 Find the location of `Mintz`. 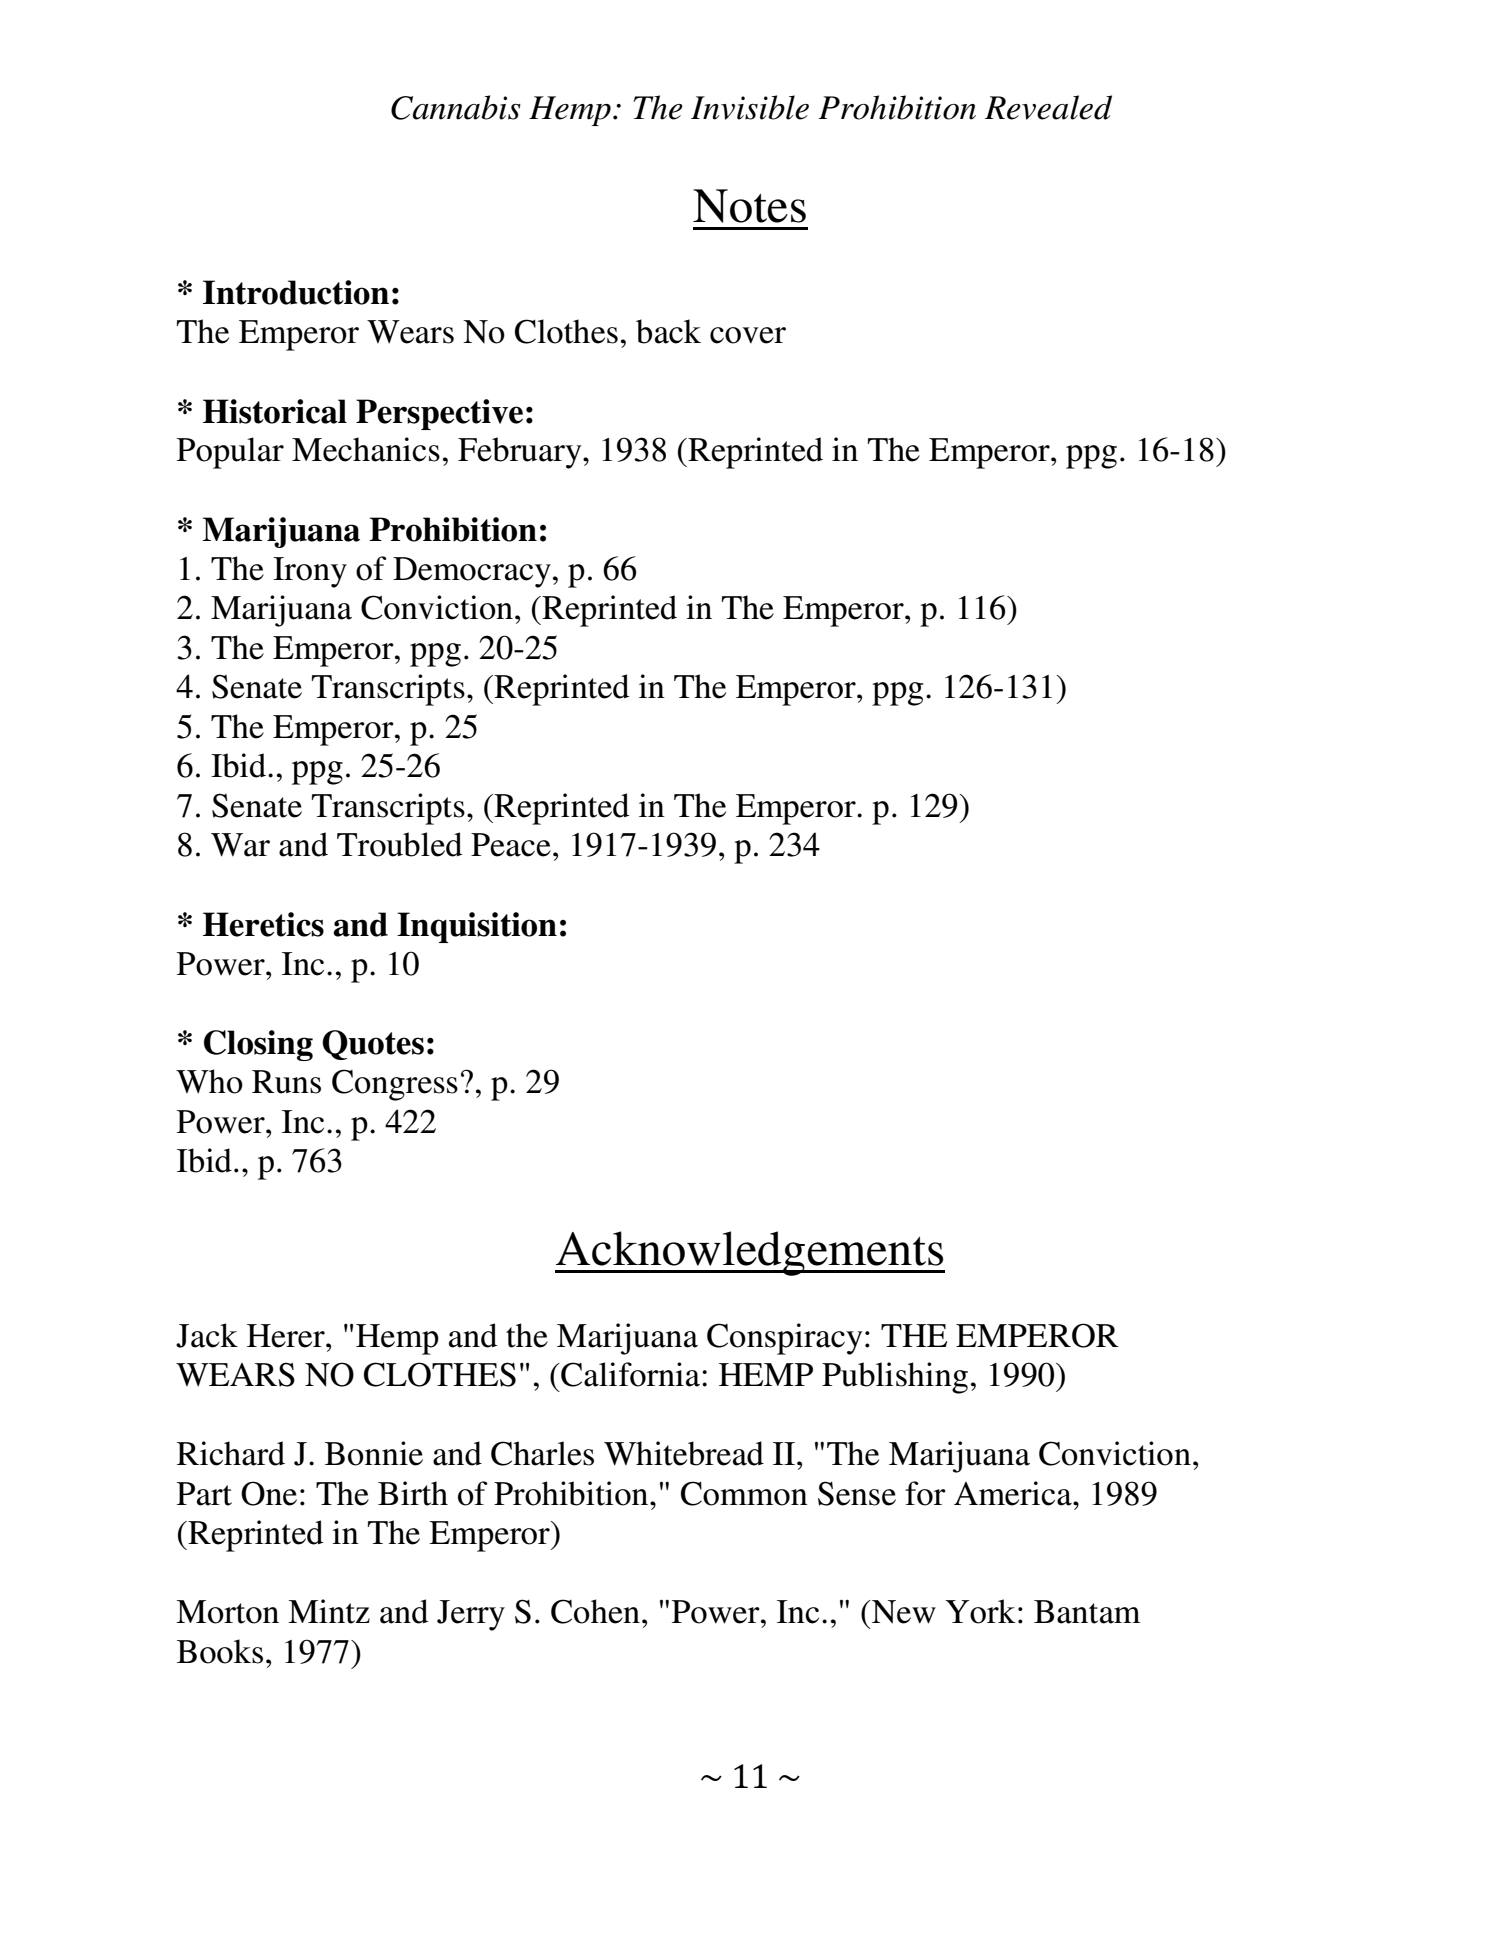

Mintz is located at coordinates (329, 1611).
